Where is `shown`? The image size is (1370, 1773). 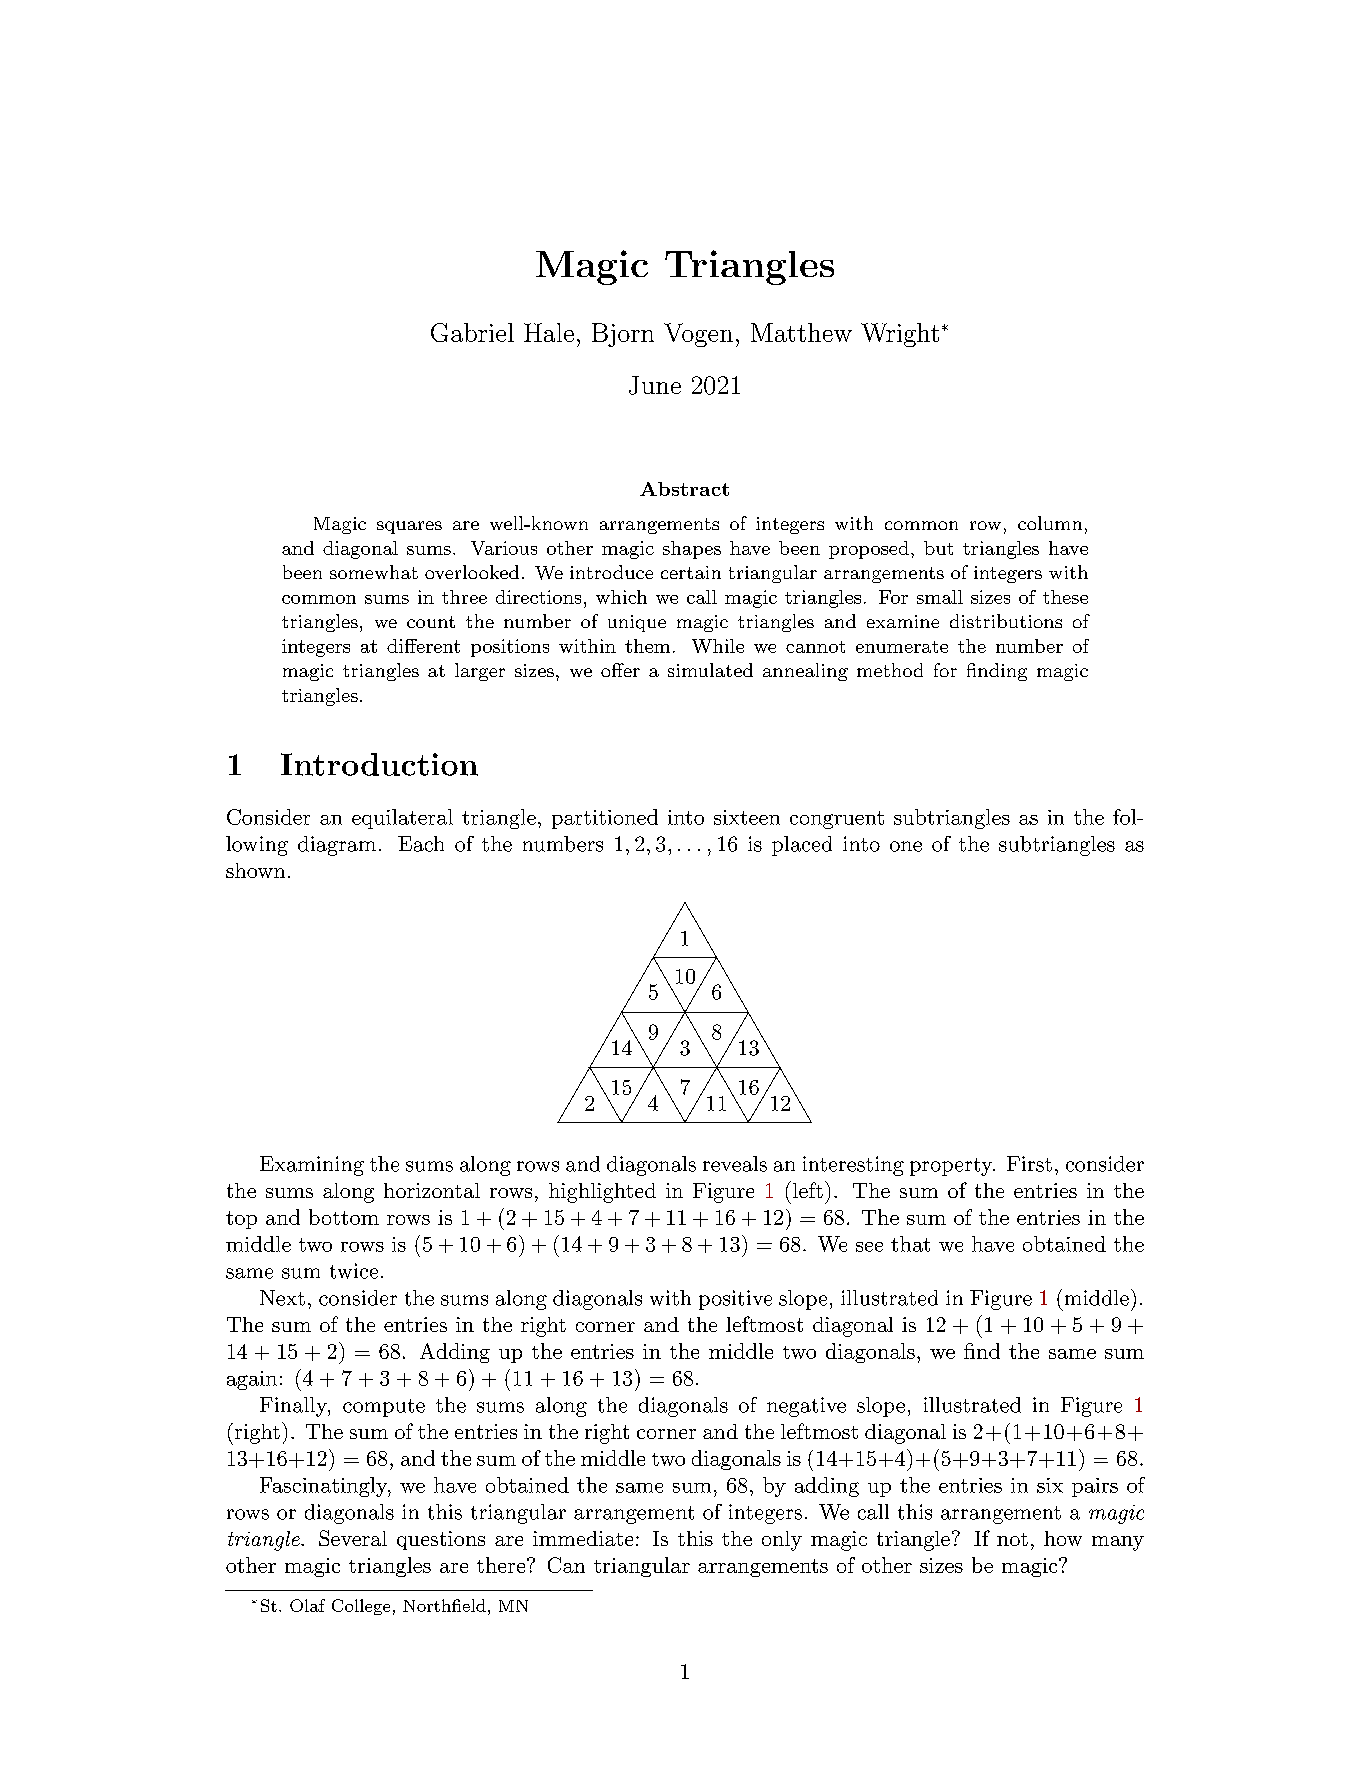
shown is located at coordinates (255, 870).
